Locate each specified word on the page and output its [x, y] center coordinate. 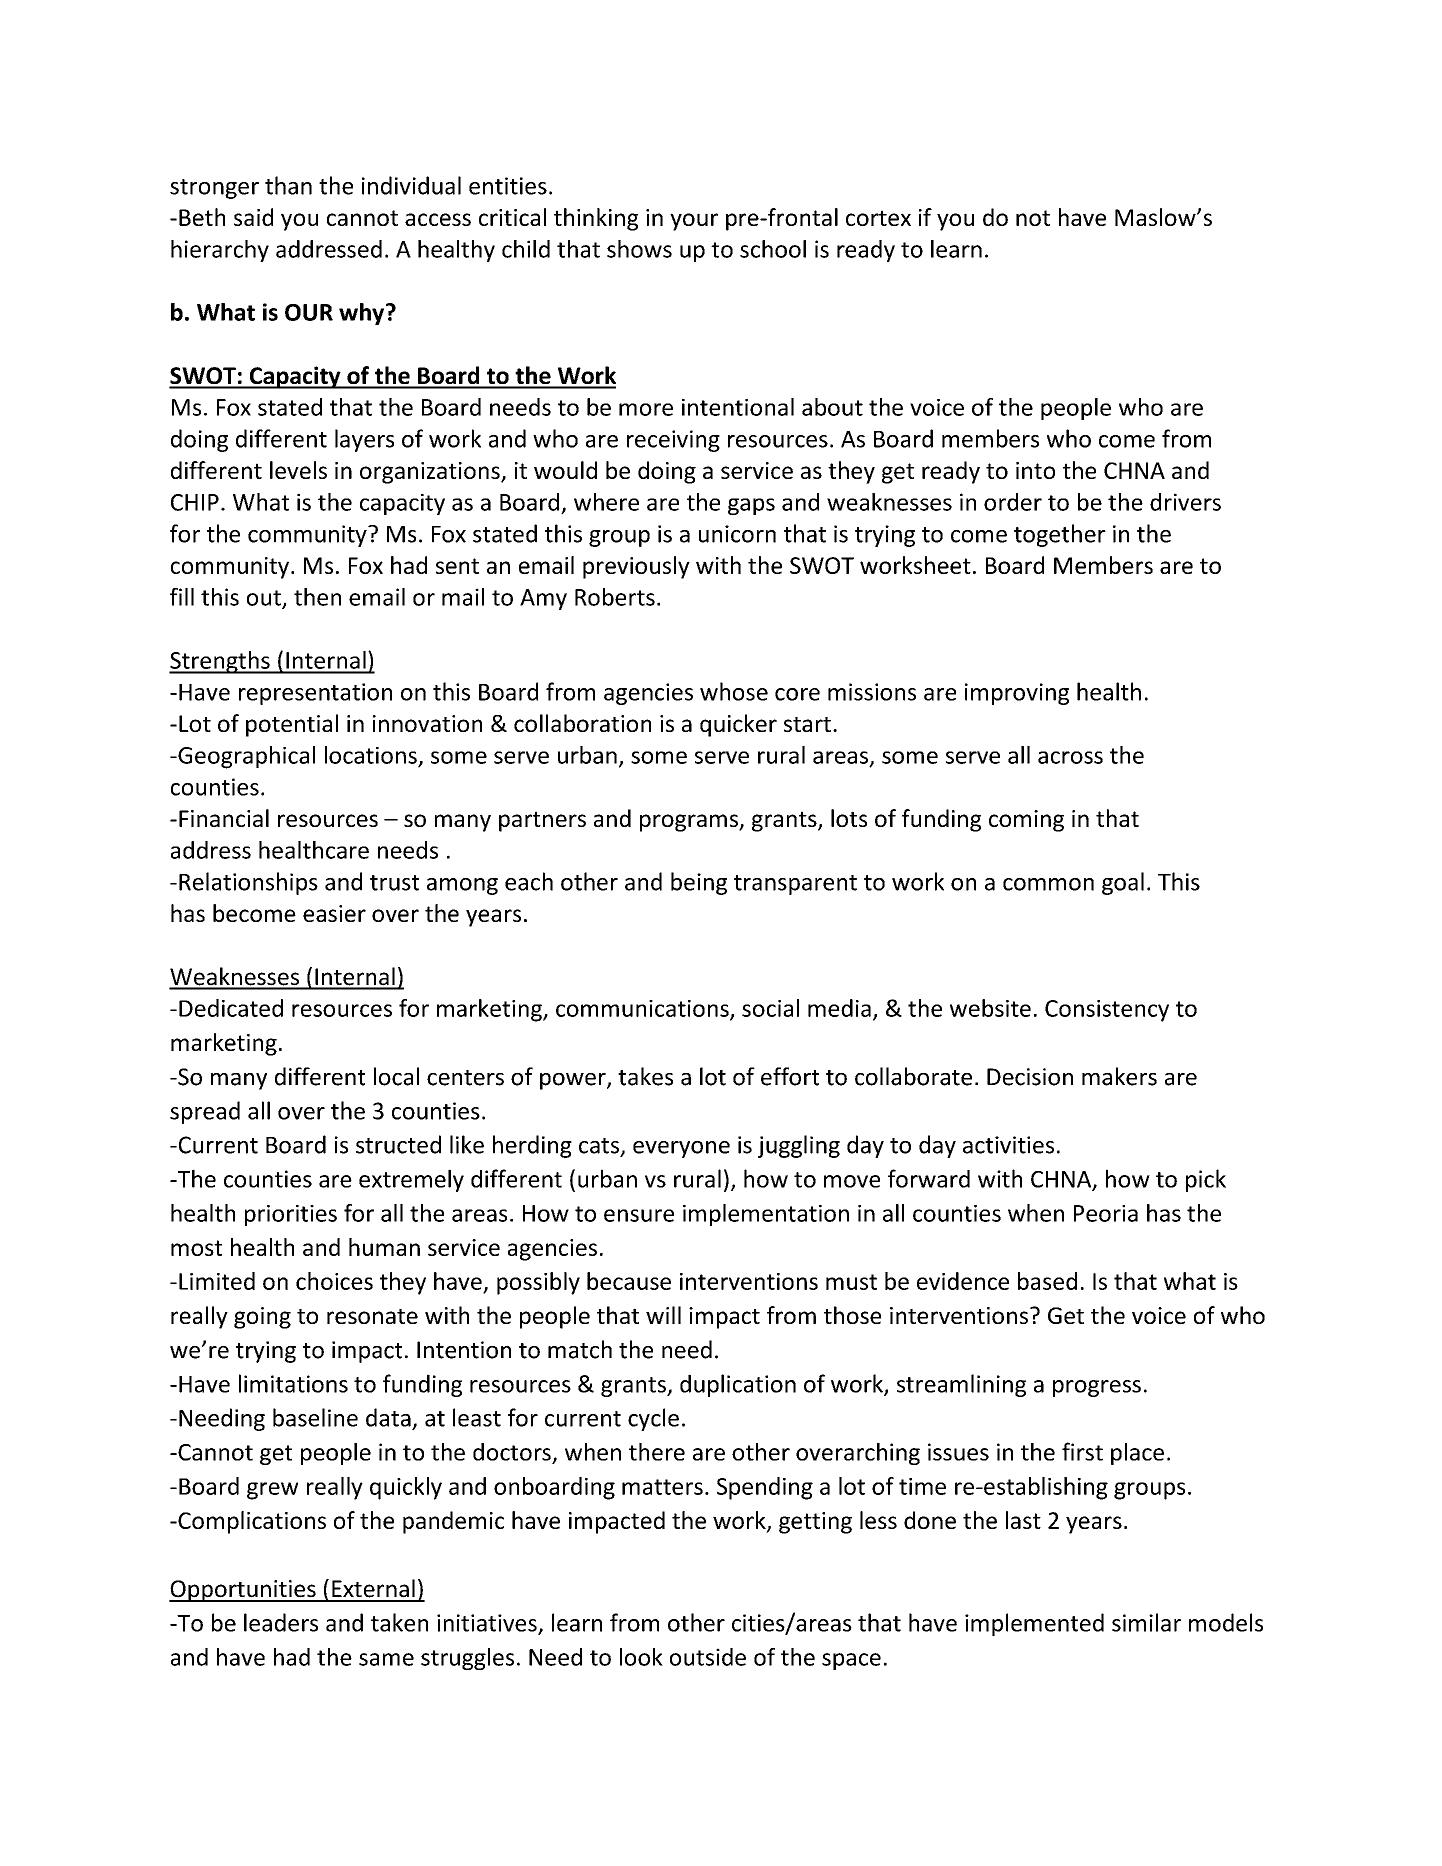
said [253, 217]
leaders [281, 1622]
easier [334, 913]
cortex [878, 218]
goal [1123, 883]
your [694, 222]
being [699, 883]
